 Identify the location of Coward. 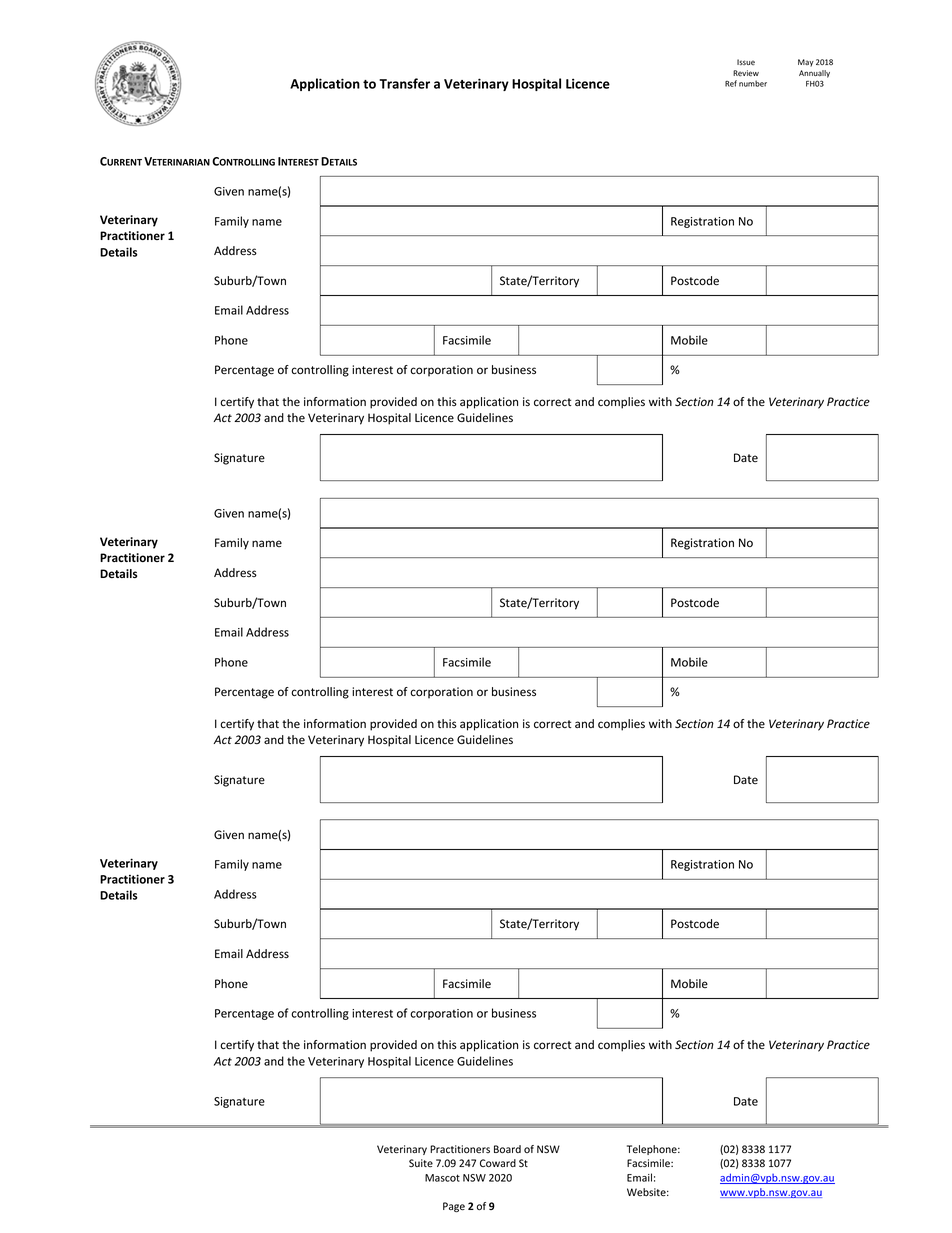
(498, 1163).
